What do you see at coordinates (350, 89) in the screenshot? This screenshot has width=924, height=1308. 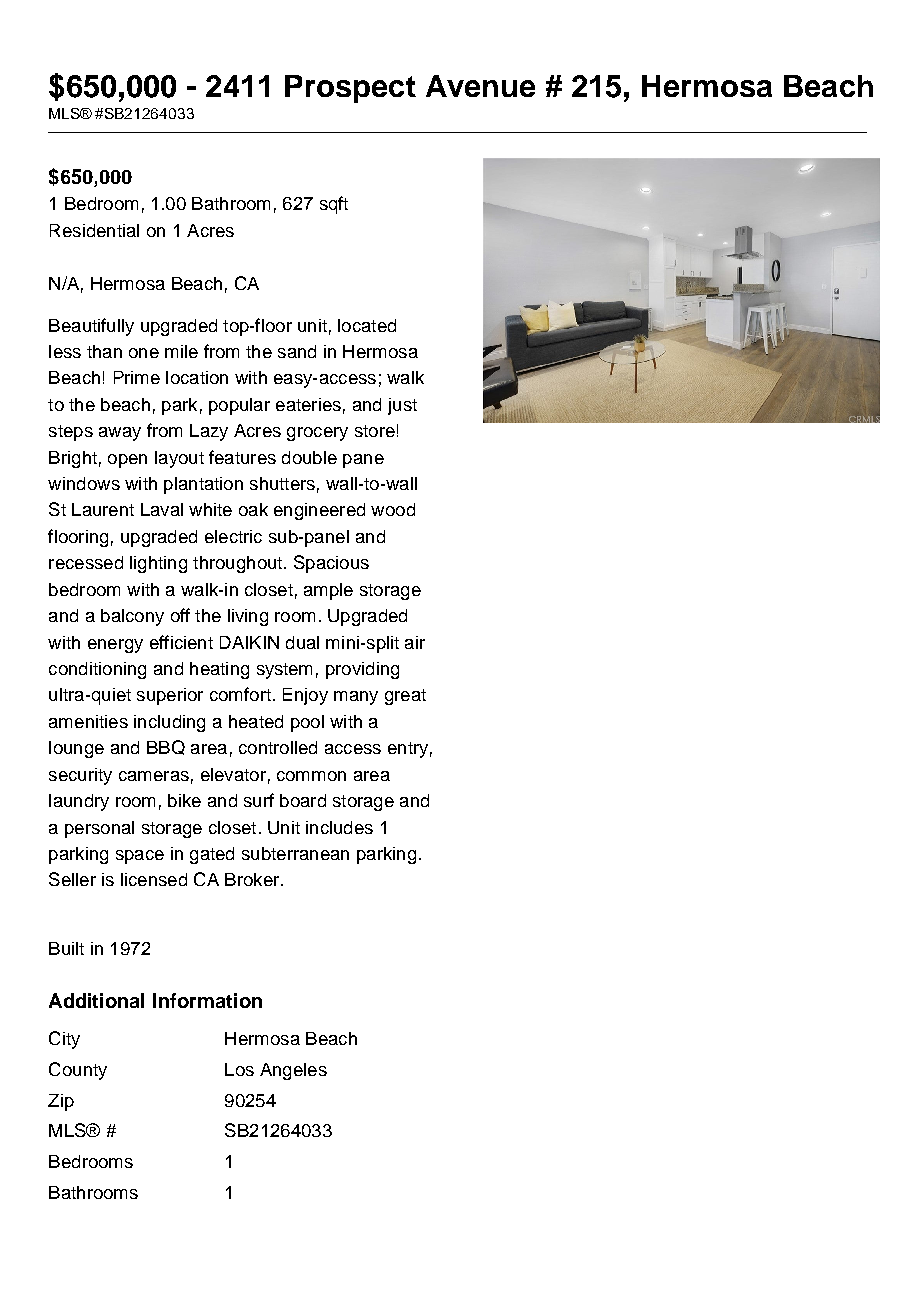 I see `Prospect` at bounding box center [350, 89].
